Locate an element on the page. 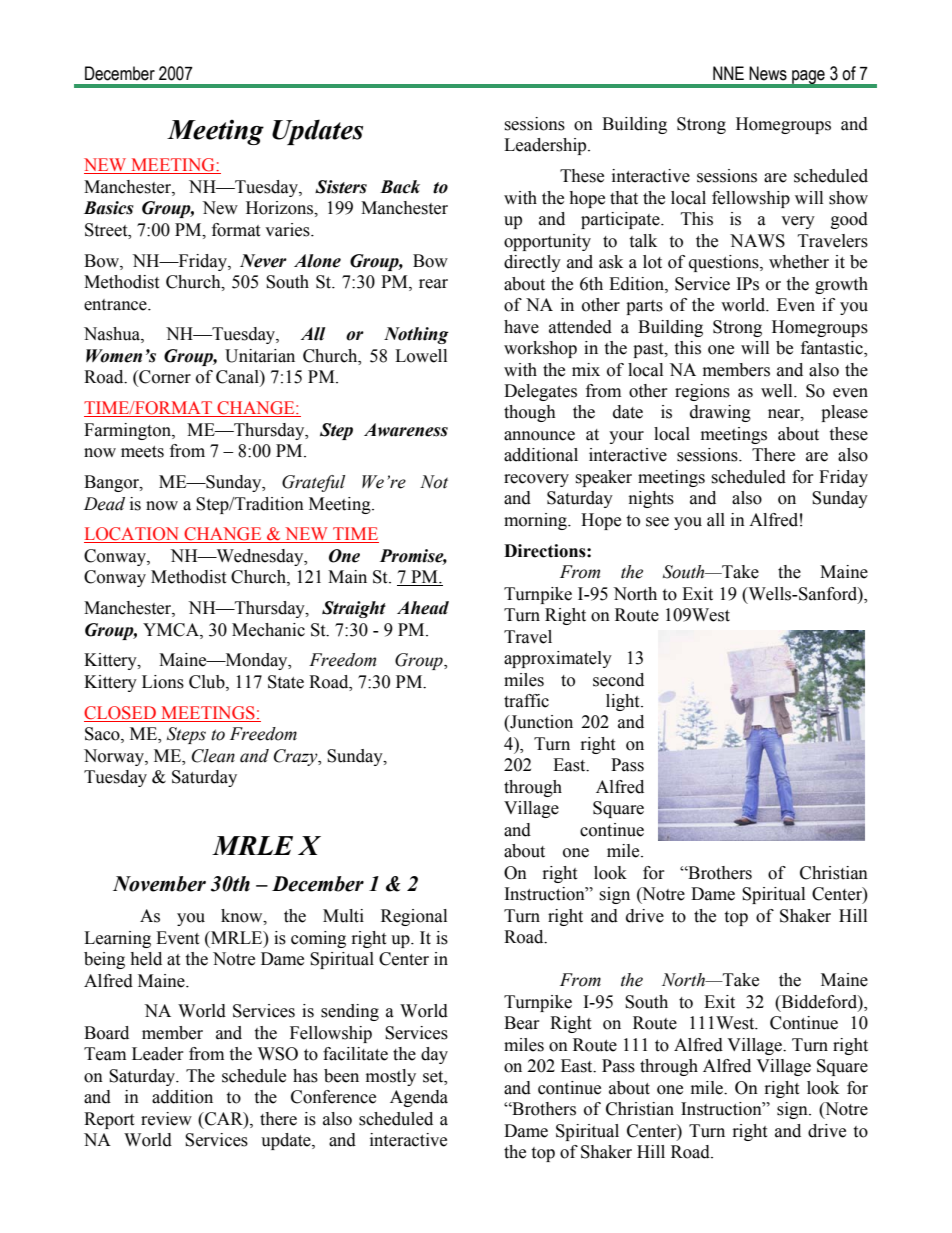 Image resolution: width=952 pixels, height=1233 pixels. Basics is located at coordinates (109, 208).
